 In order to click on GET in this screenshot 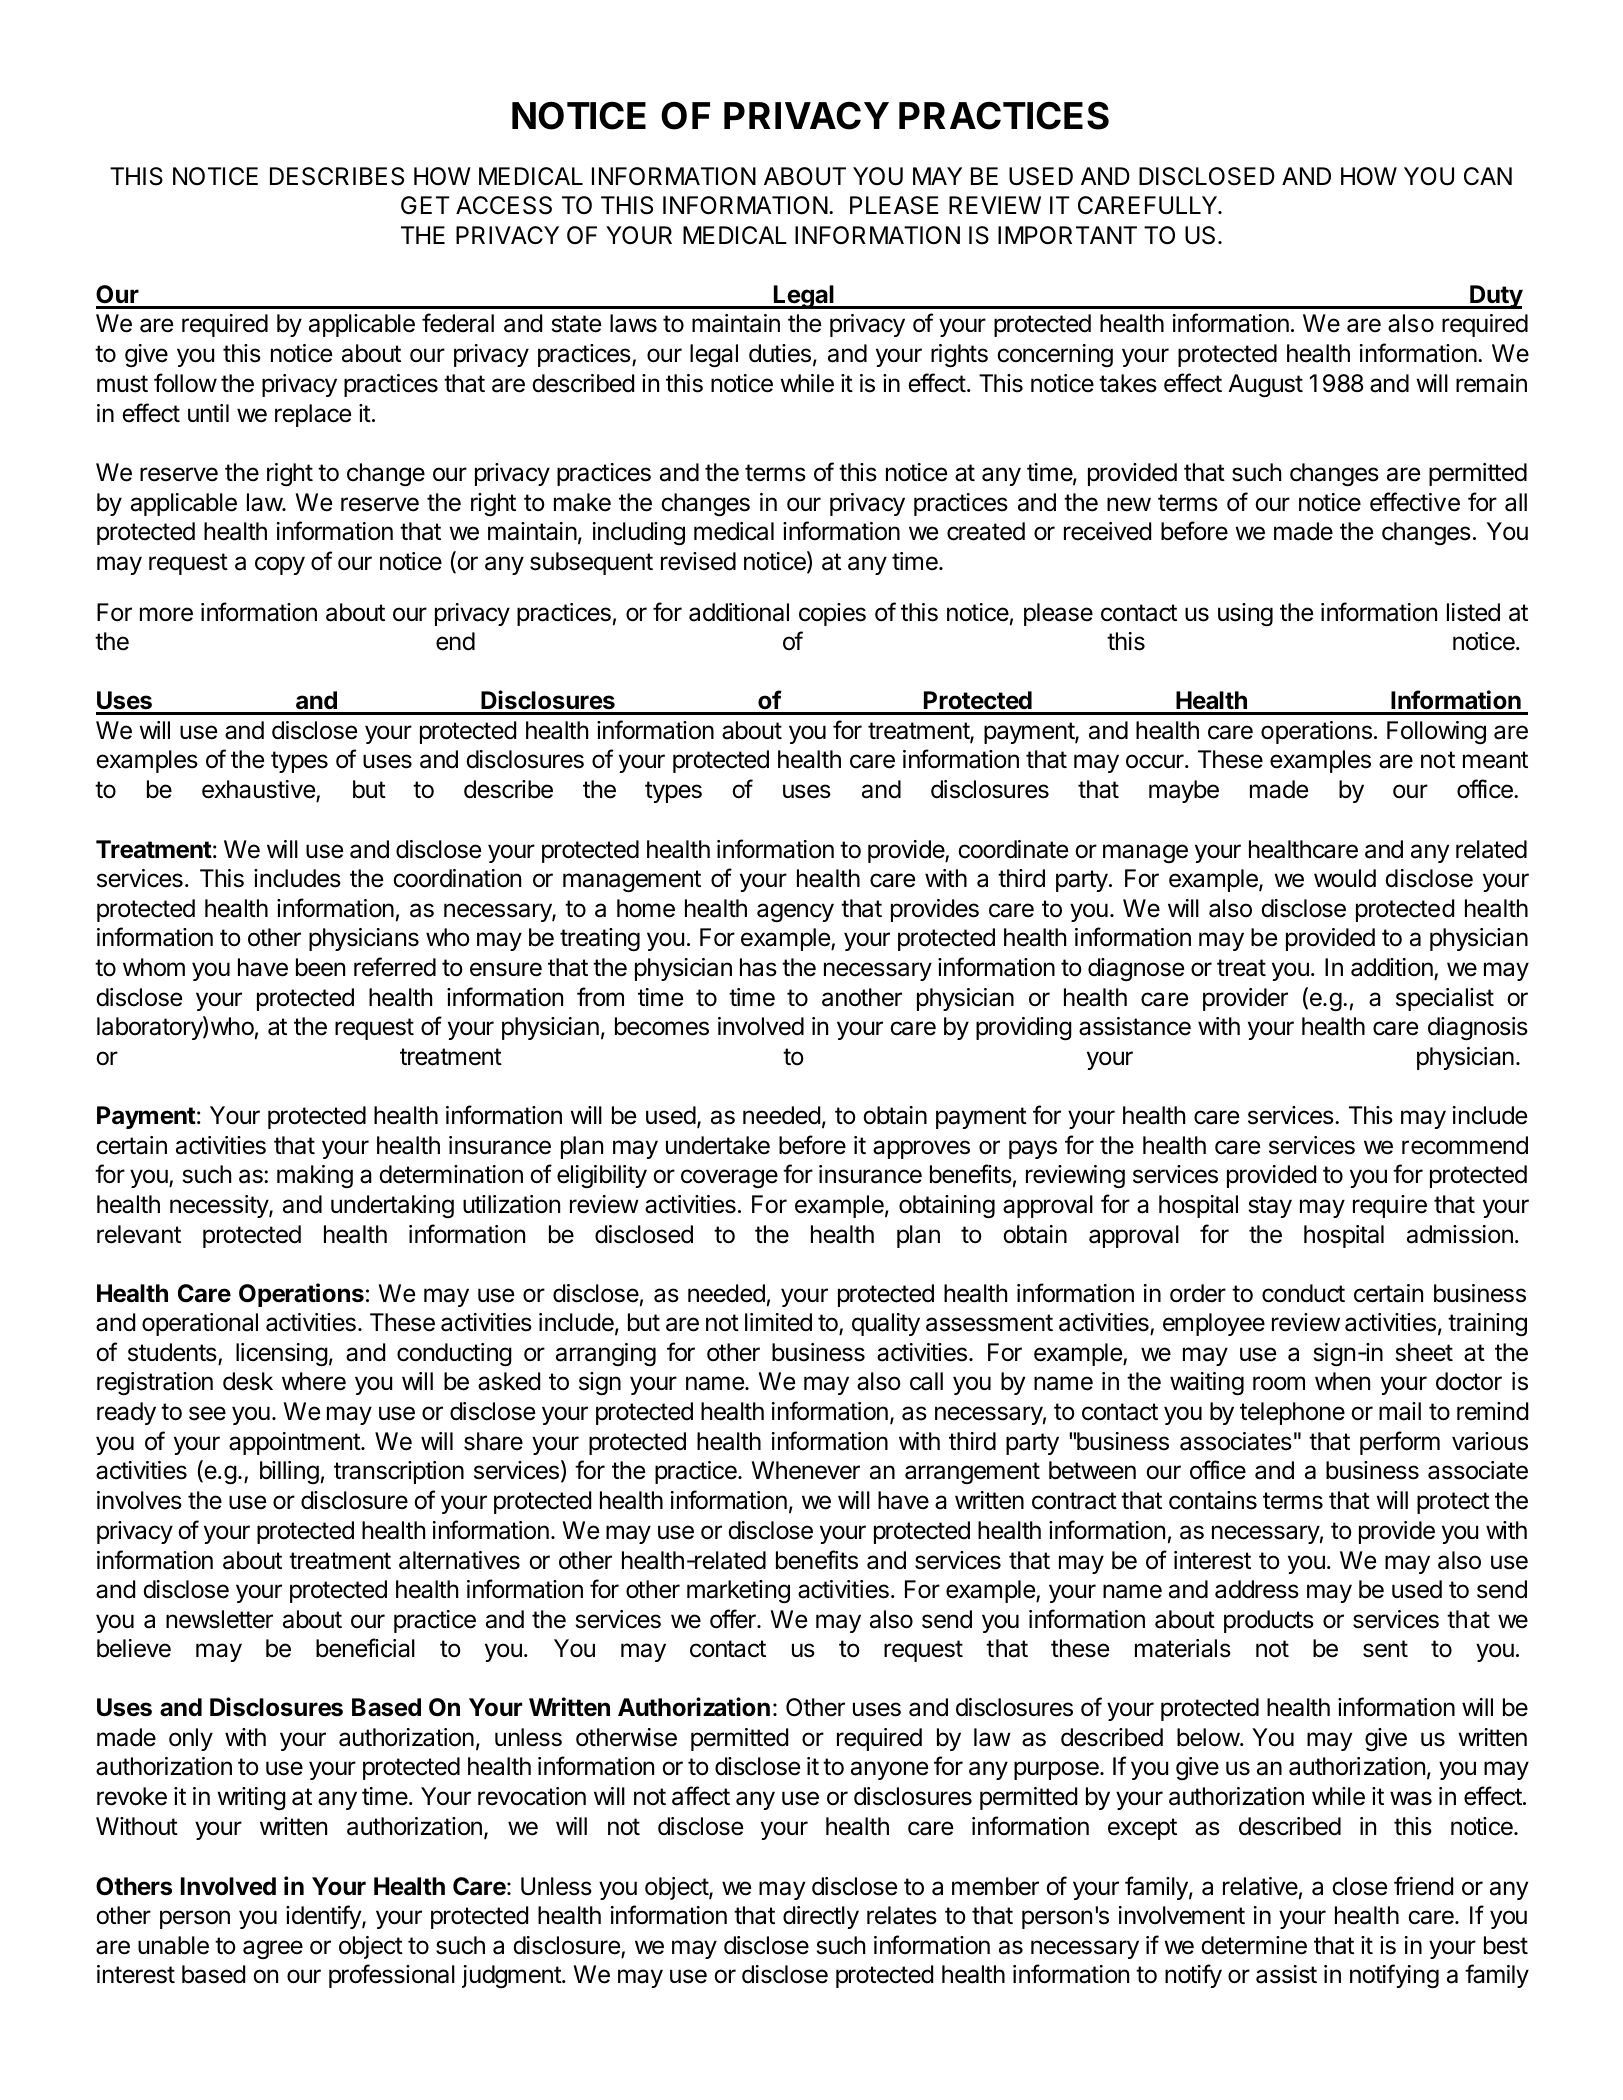, I will do `click(425, 205)`.
